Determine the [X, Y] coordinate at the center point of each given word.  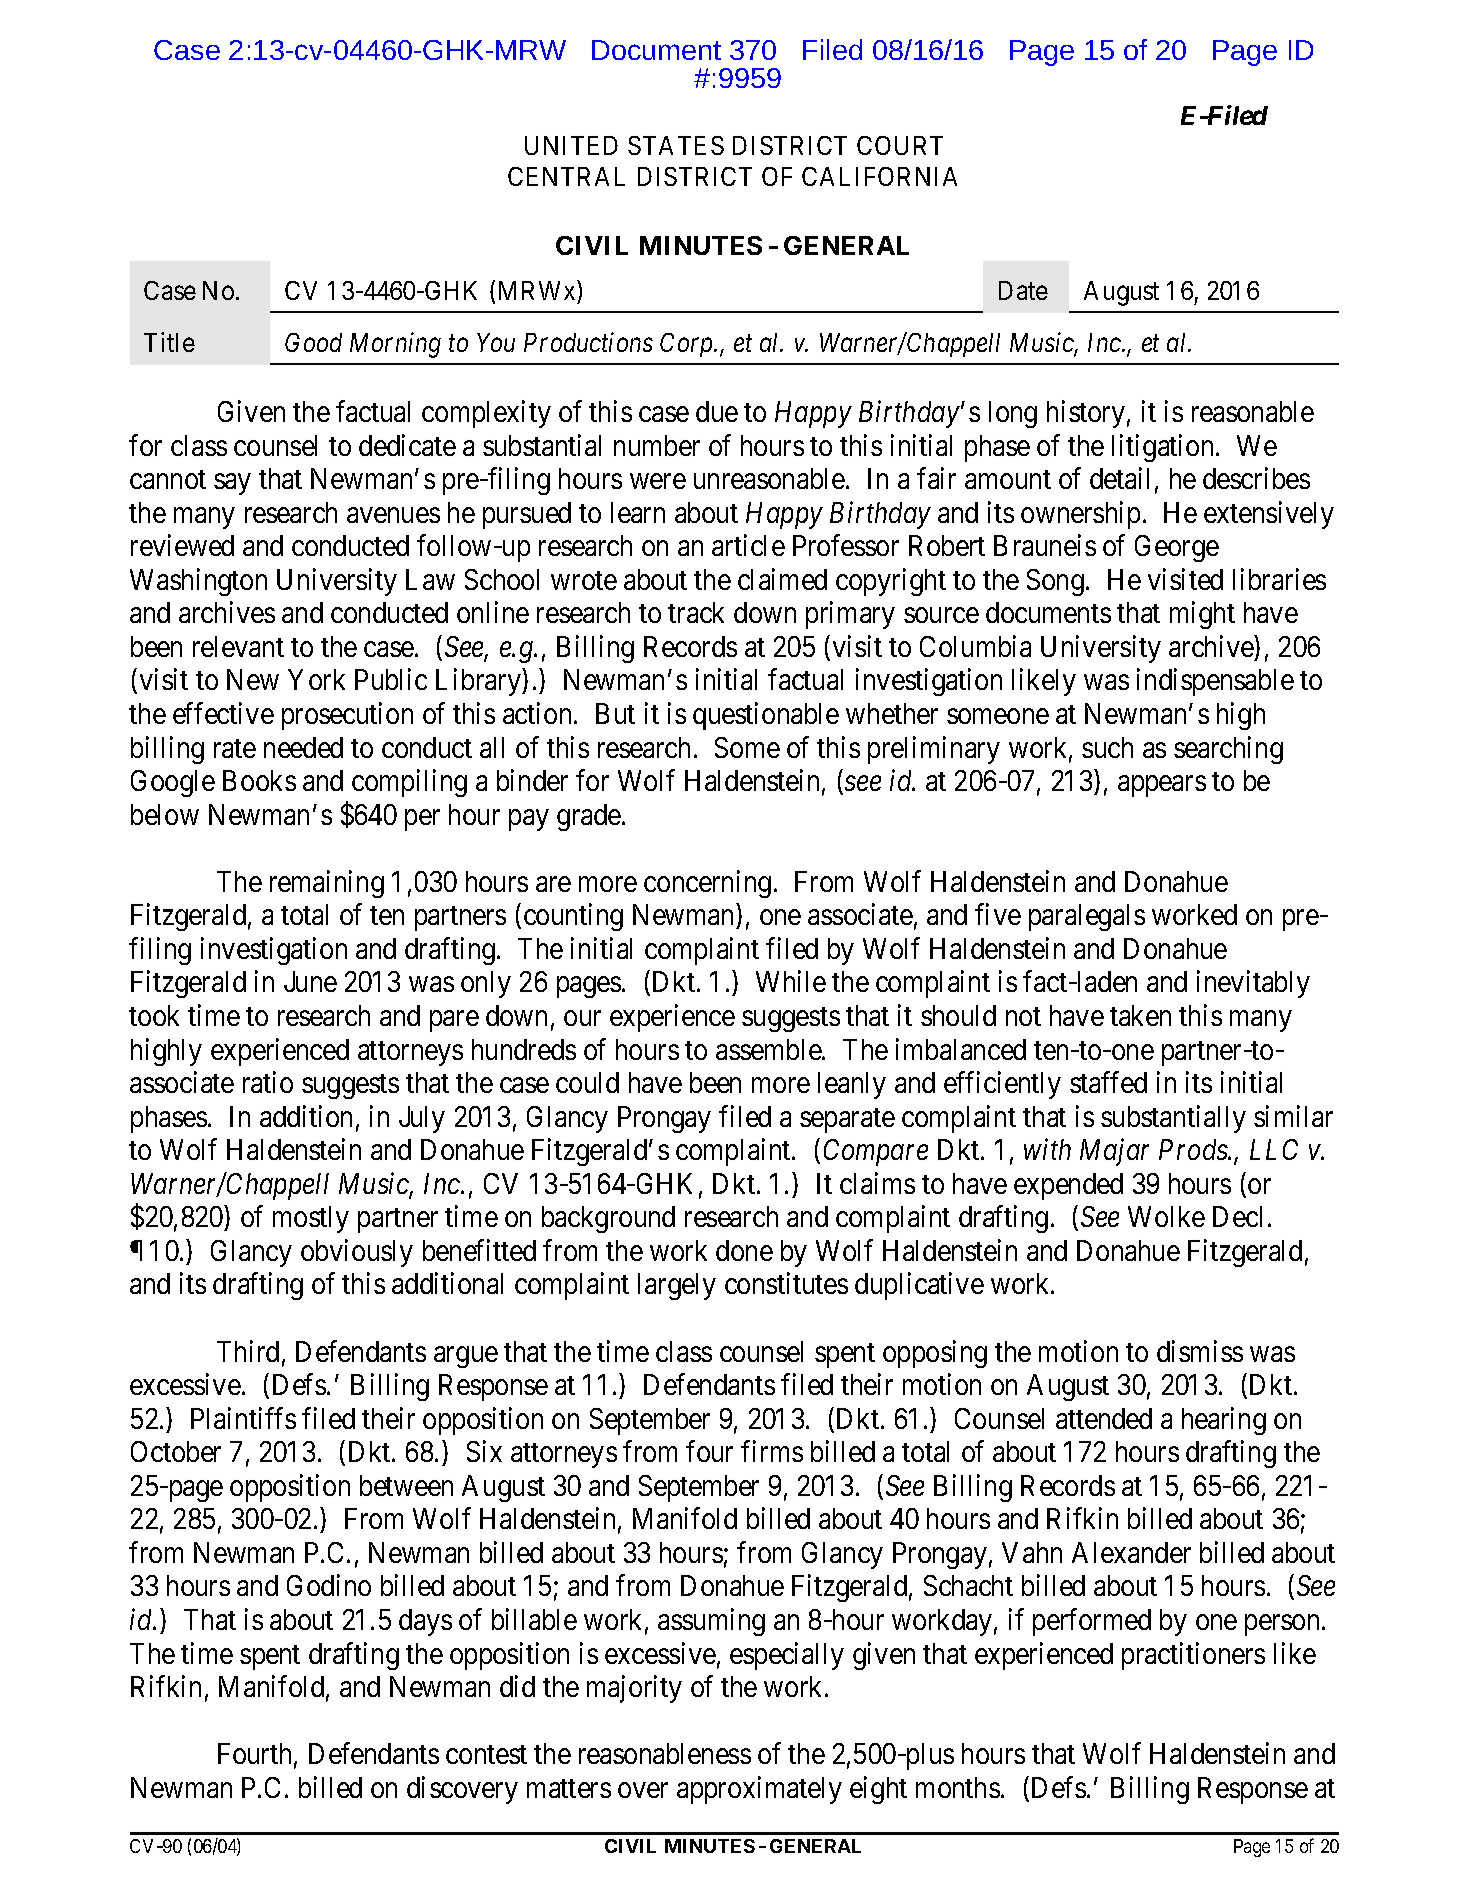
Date [1023, 290]
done [744, 1250]
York [316, 679]
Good [313, 342]
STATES [676, 145]
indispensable [1215, 682]
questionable [766, 716]
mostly [311, 1219]
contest [486, 1755]
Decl [1237, 1216]
